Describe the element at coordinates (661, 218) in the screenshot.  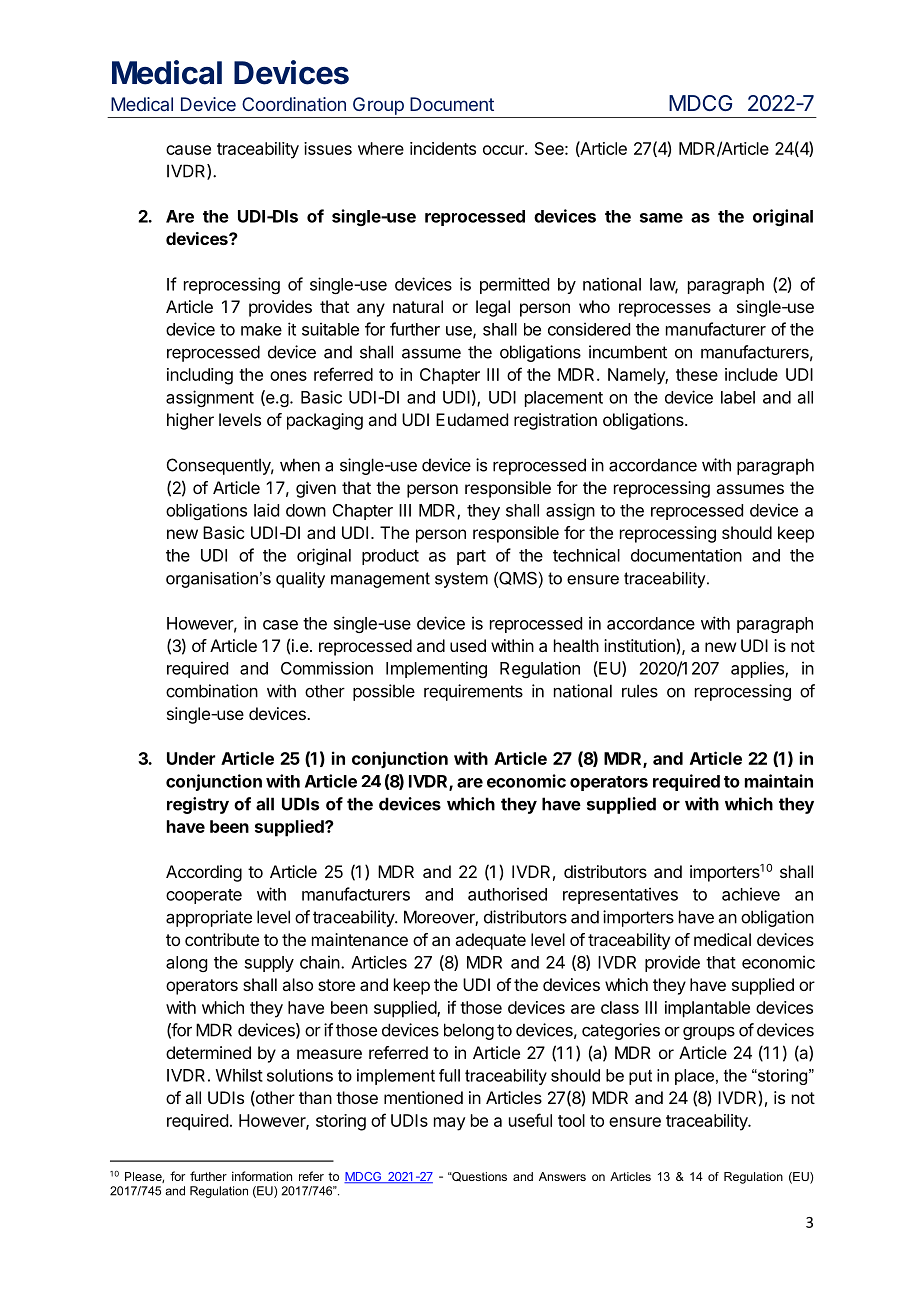
I see `same` at that location.
